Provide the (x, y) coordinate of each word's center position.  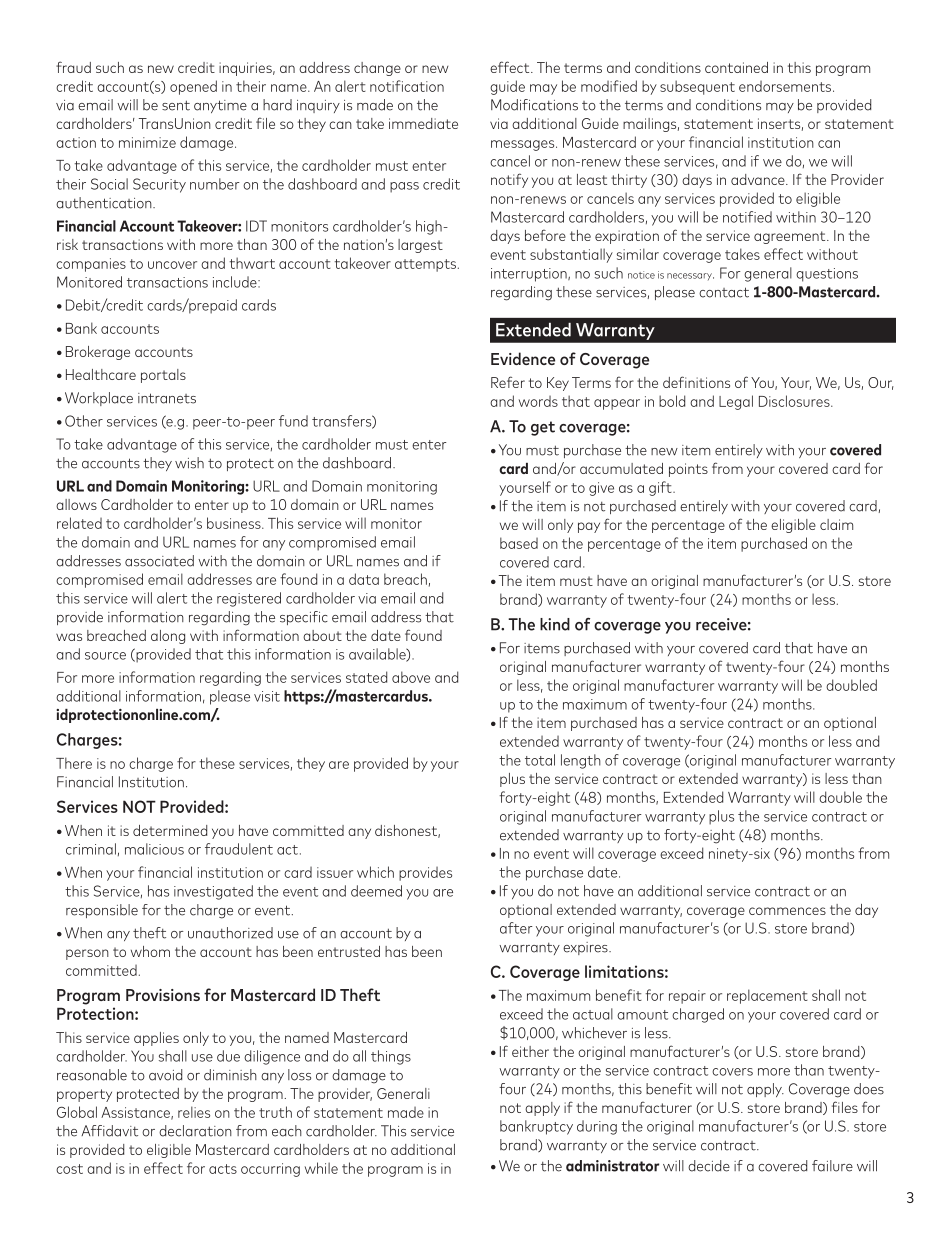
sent (176, 105)
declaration (195, 1131)
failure (832, 1166)
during (597, 1127)
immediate (423, 123)
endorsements (786, 86)
